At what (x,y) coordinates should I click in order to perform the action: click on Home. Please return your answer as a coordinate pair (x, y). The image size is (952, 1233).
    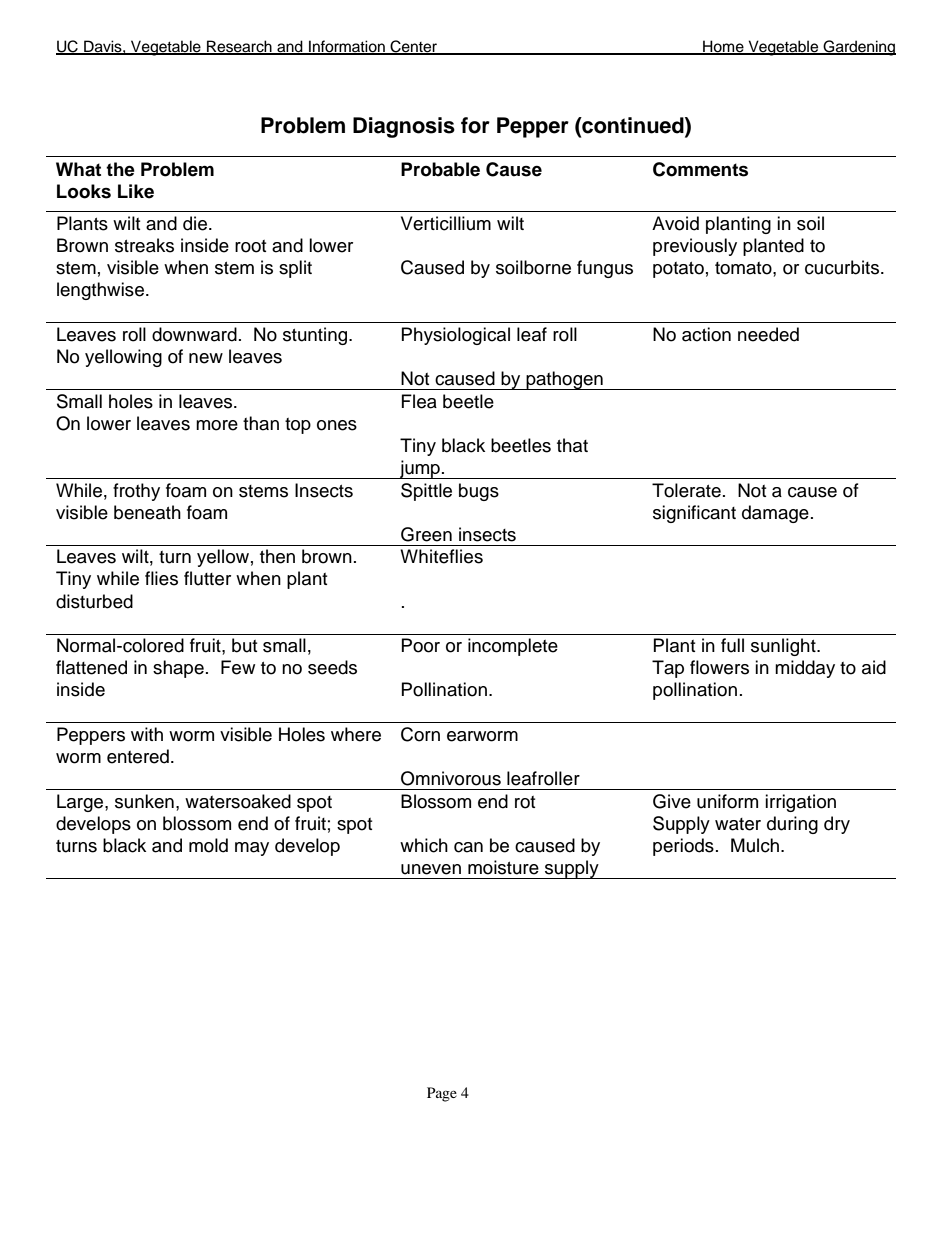
    Looking at the image, I should click on (723, 47).
